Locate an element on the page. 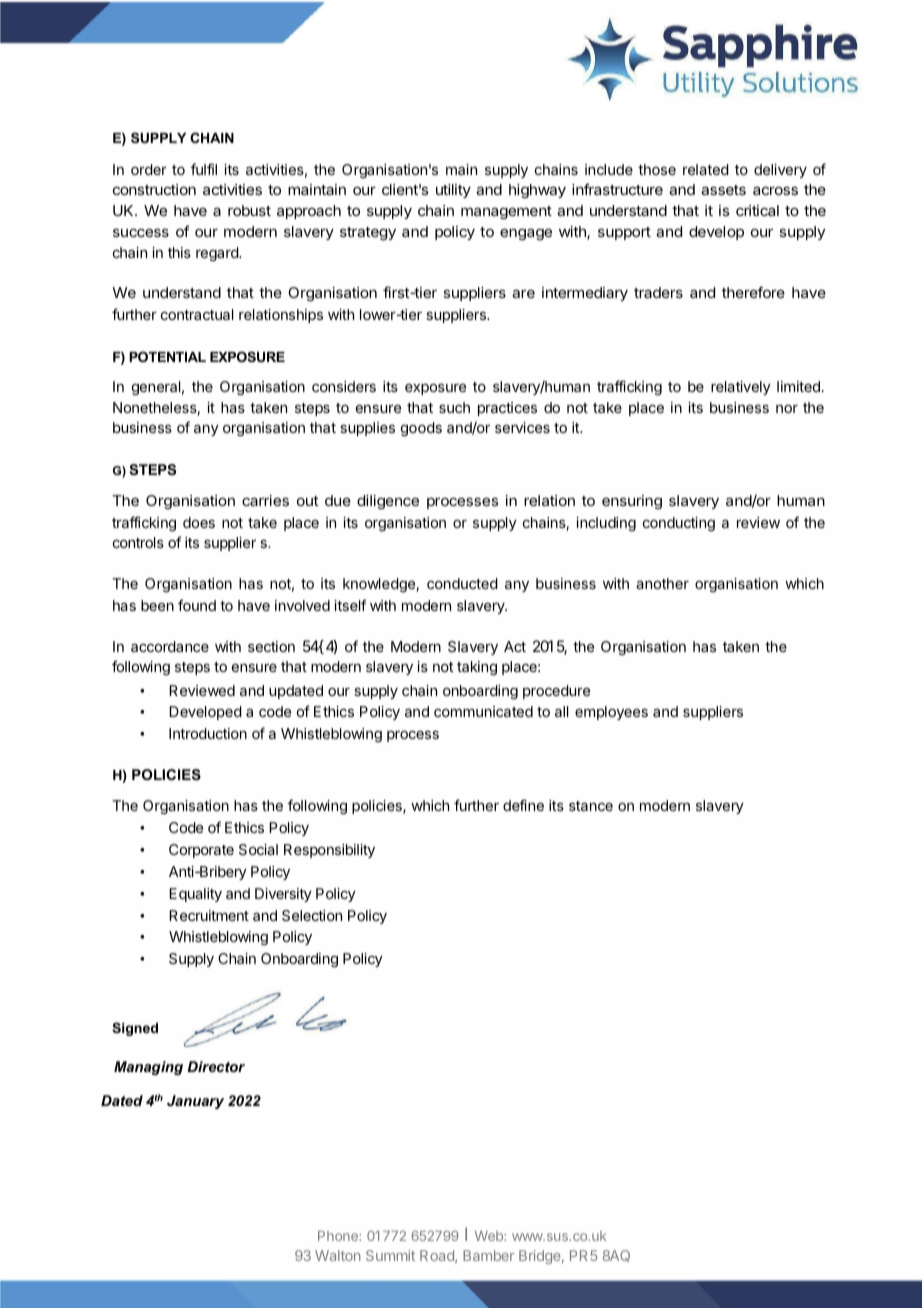 The image size is (924, 1308). Web is located at coordinates (490, 1236).
